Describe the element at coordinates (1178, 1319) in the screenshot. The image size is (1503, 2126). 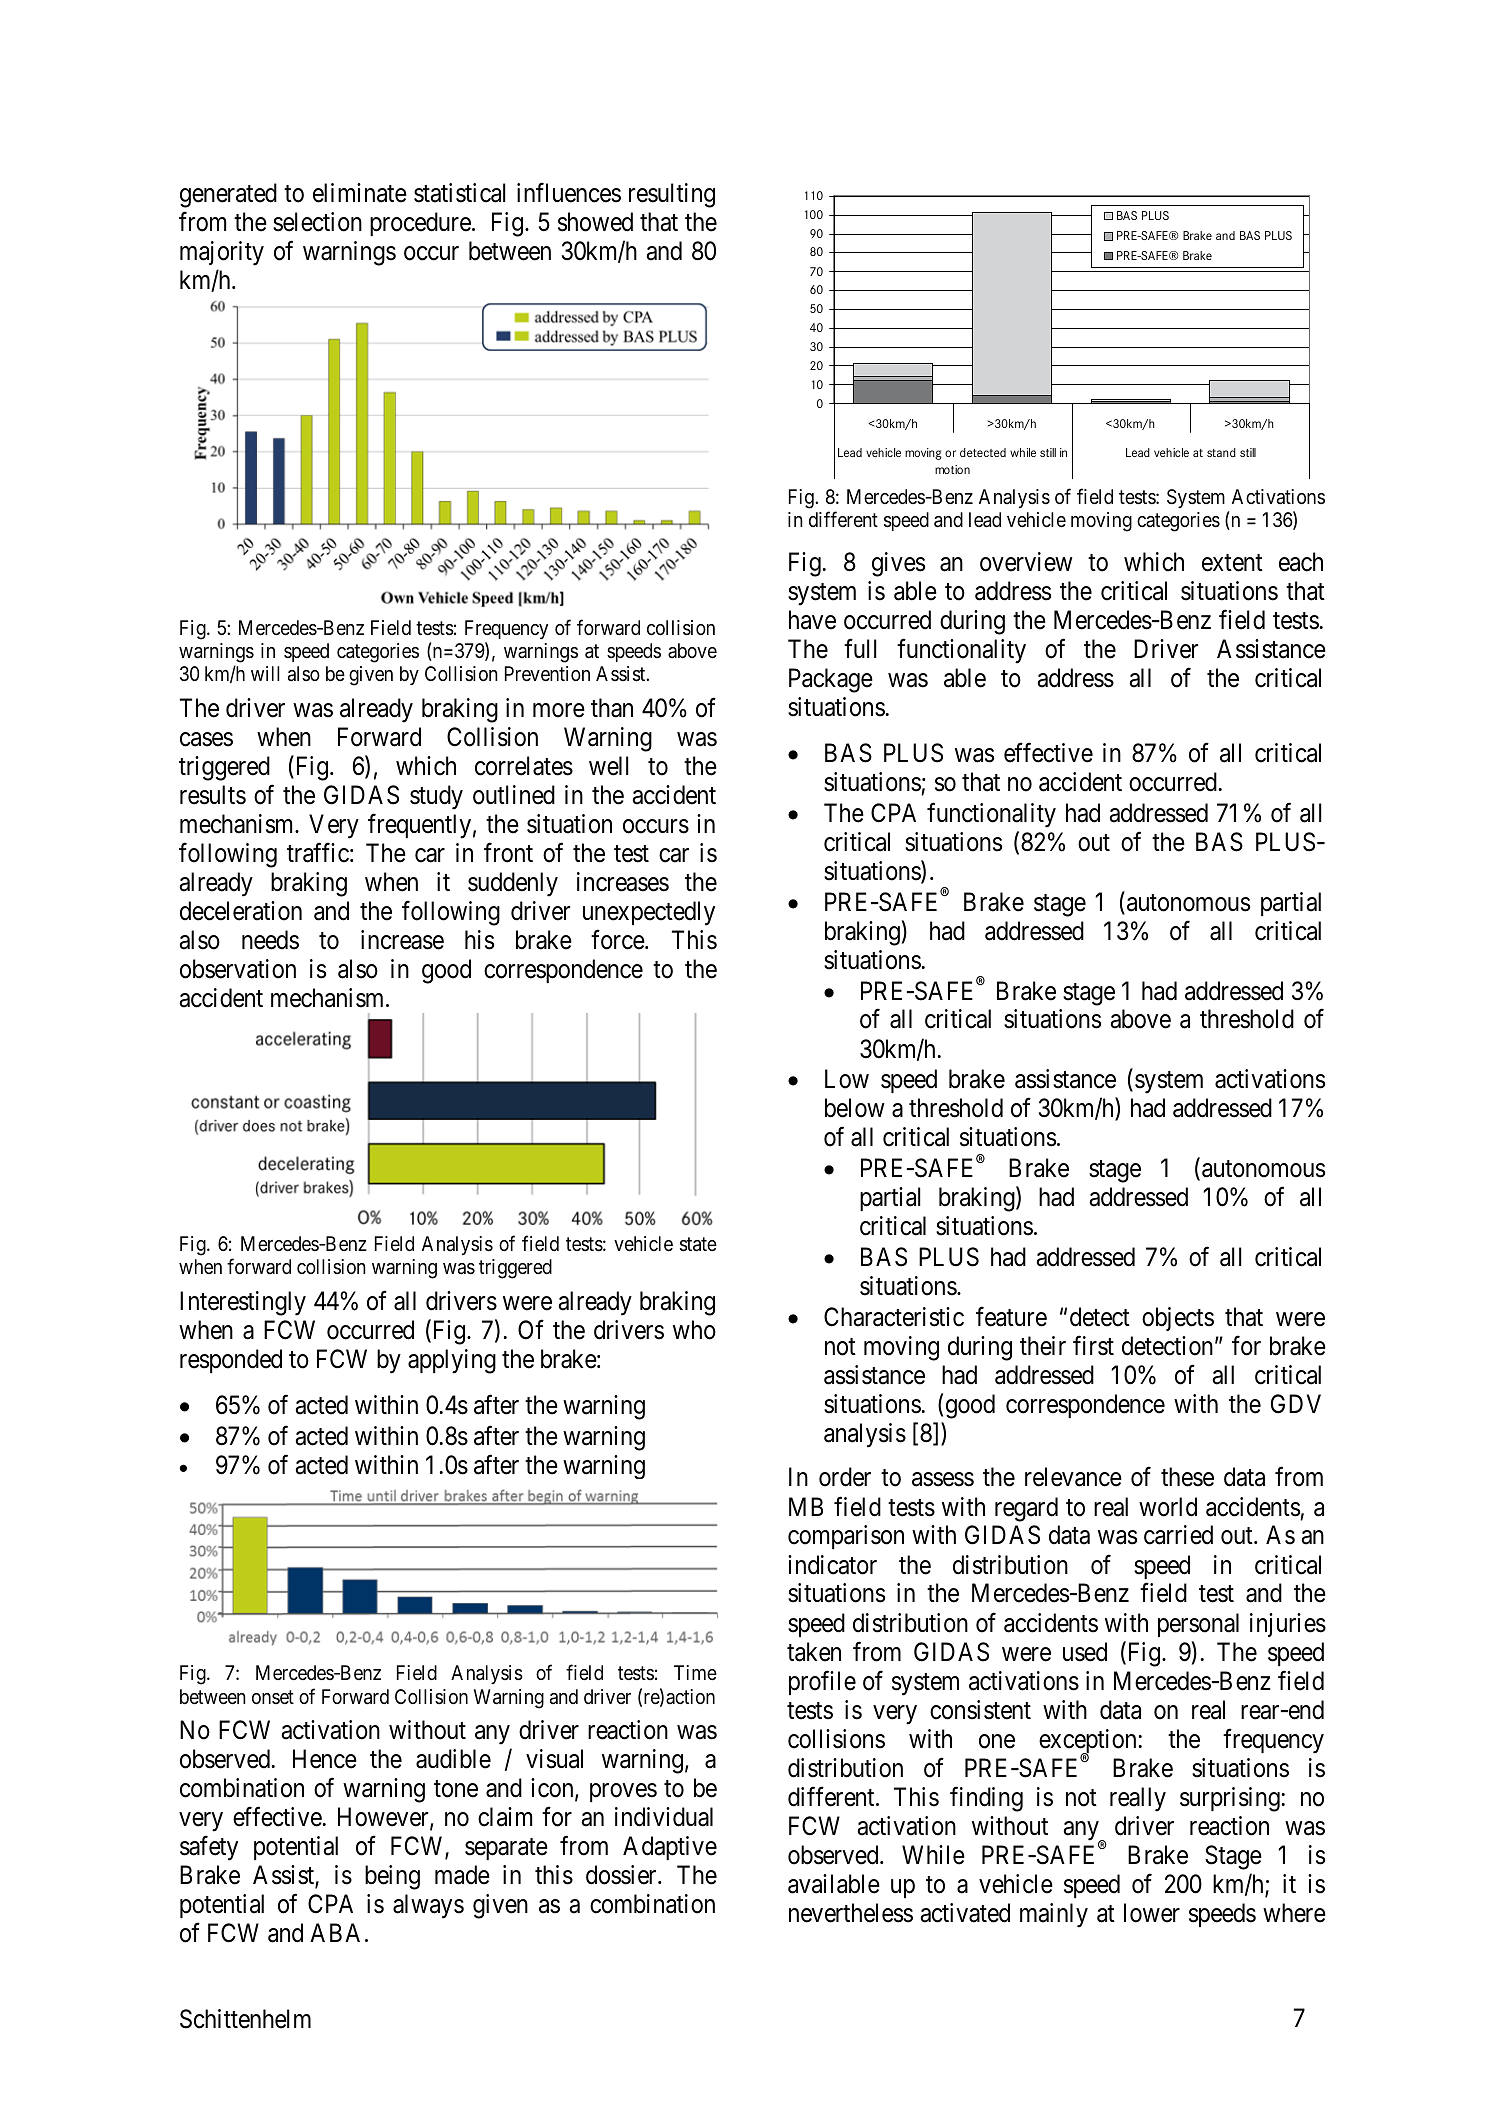
I see `objects` at that location.
